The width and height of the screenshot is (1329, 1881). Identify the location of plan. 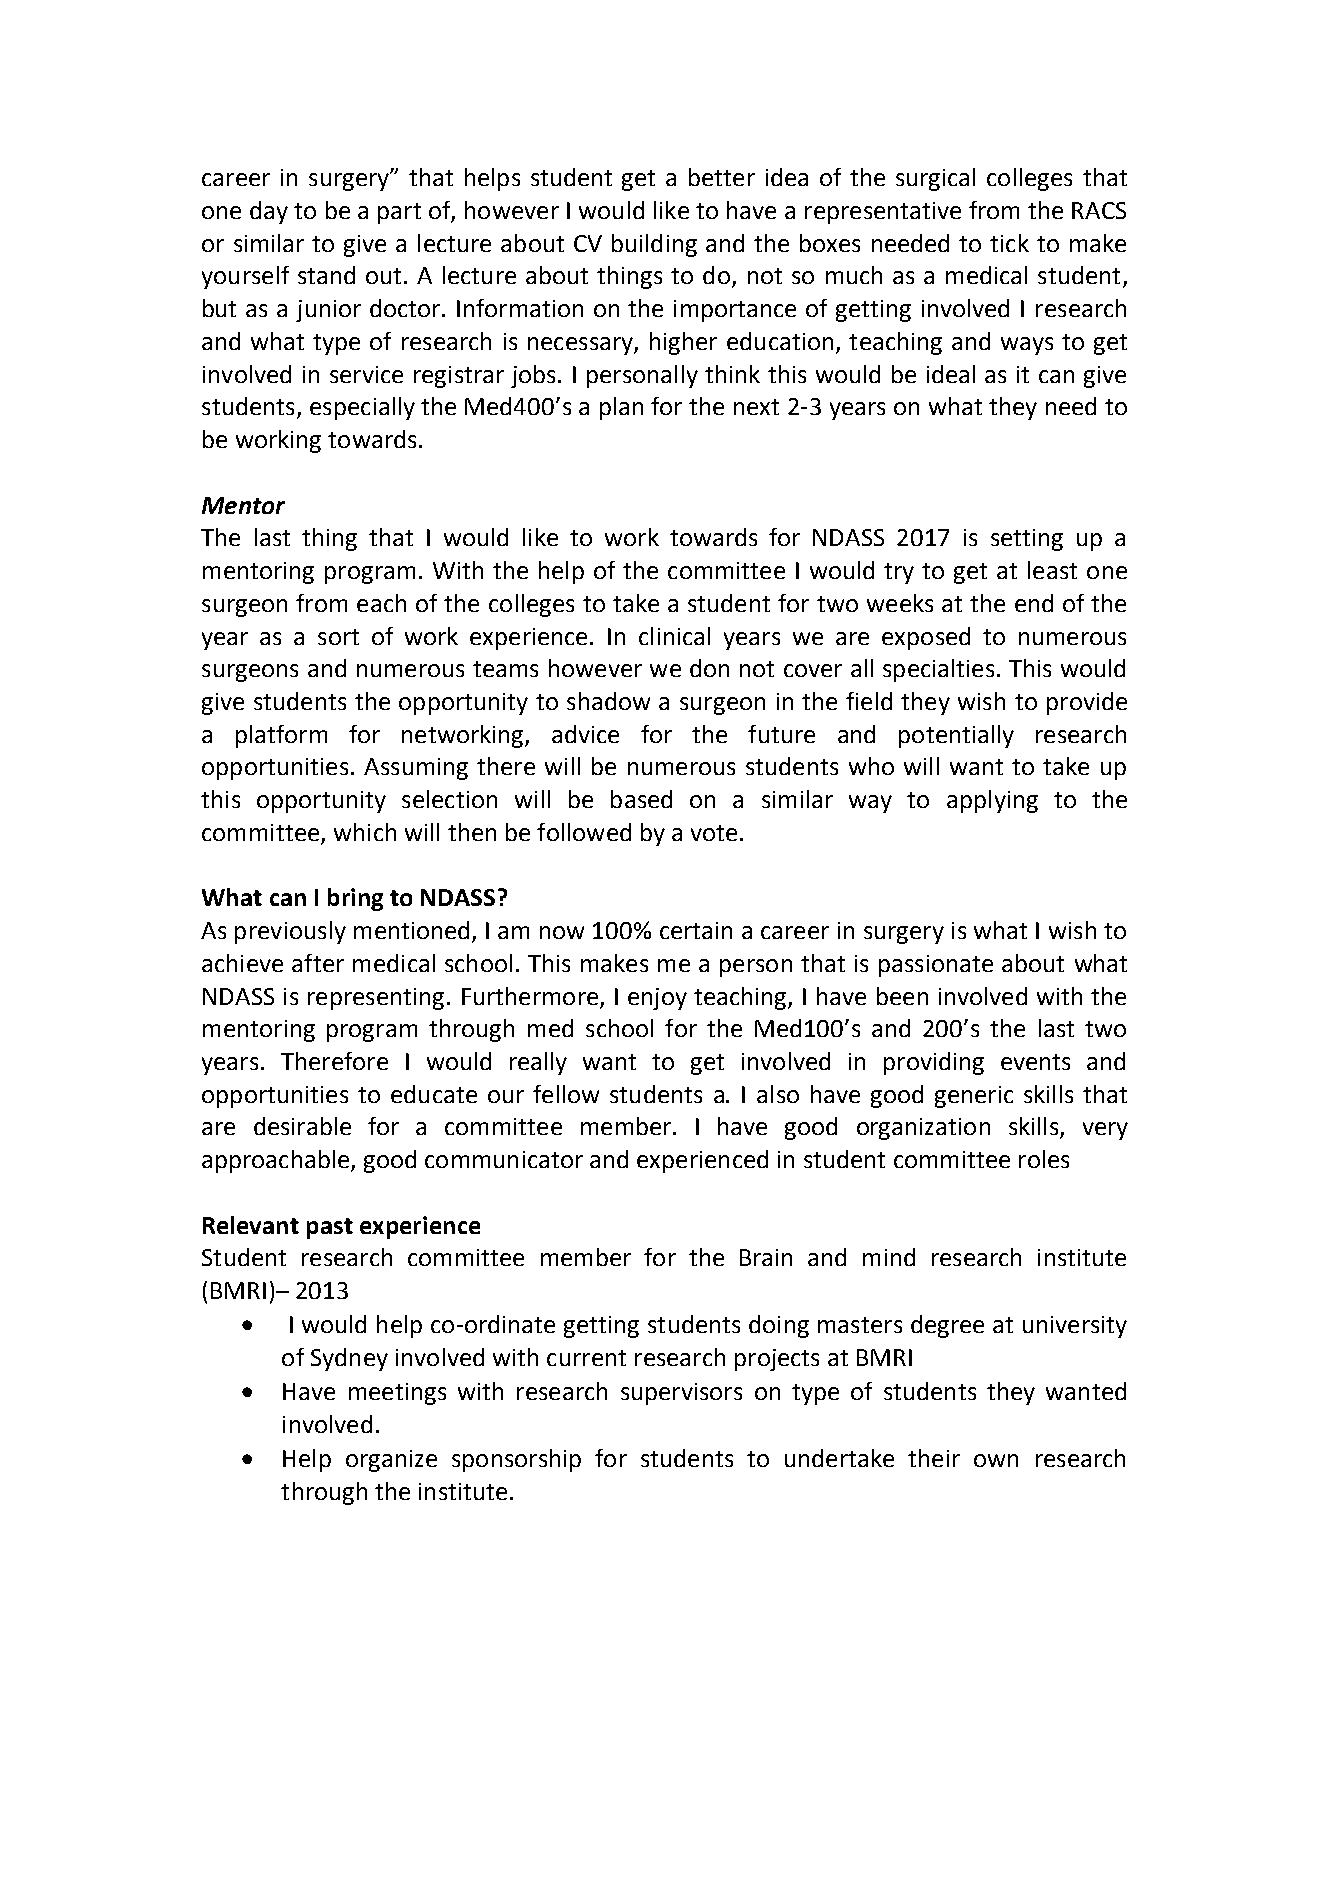
(621, 408).
